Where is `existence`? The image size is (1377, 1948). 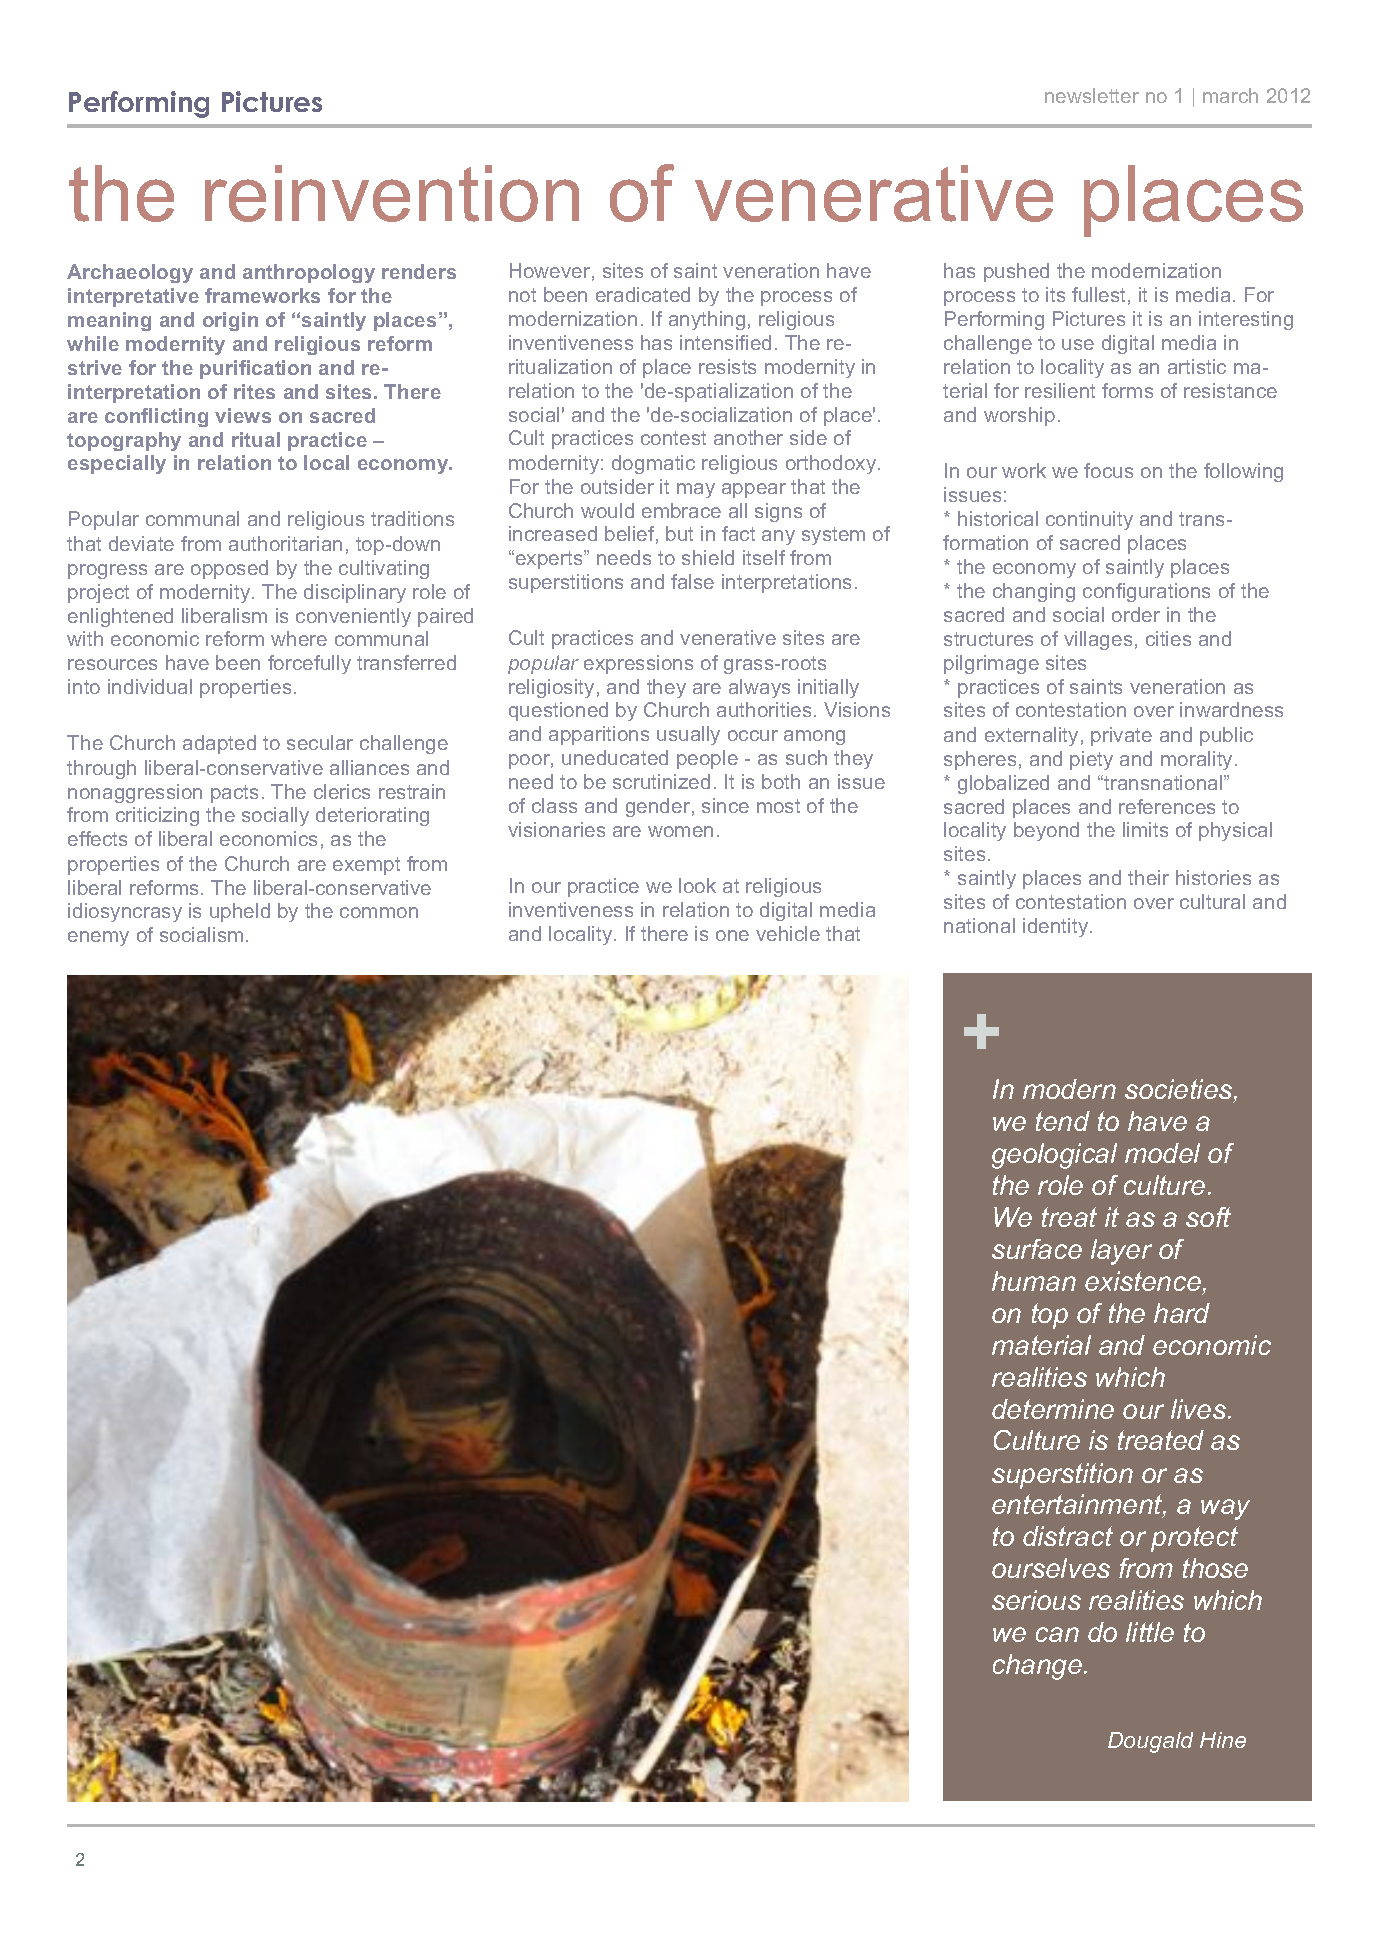 existence is located at coordinates (1143, 1281).
